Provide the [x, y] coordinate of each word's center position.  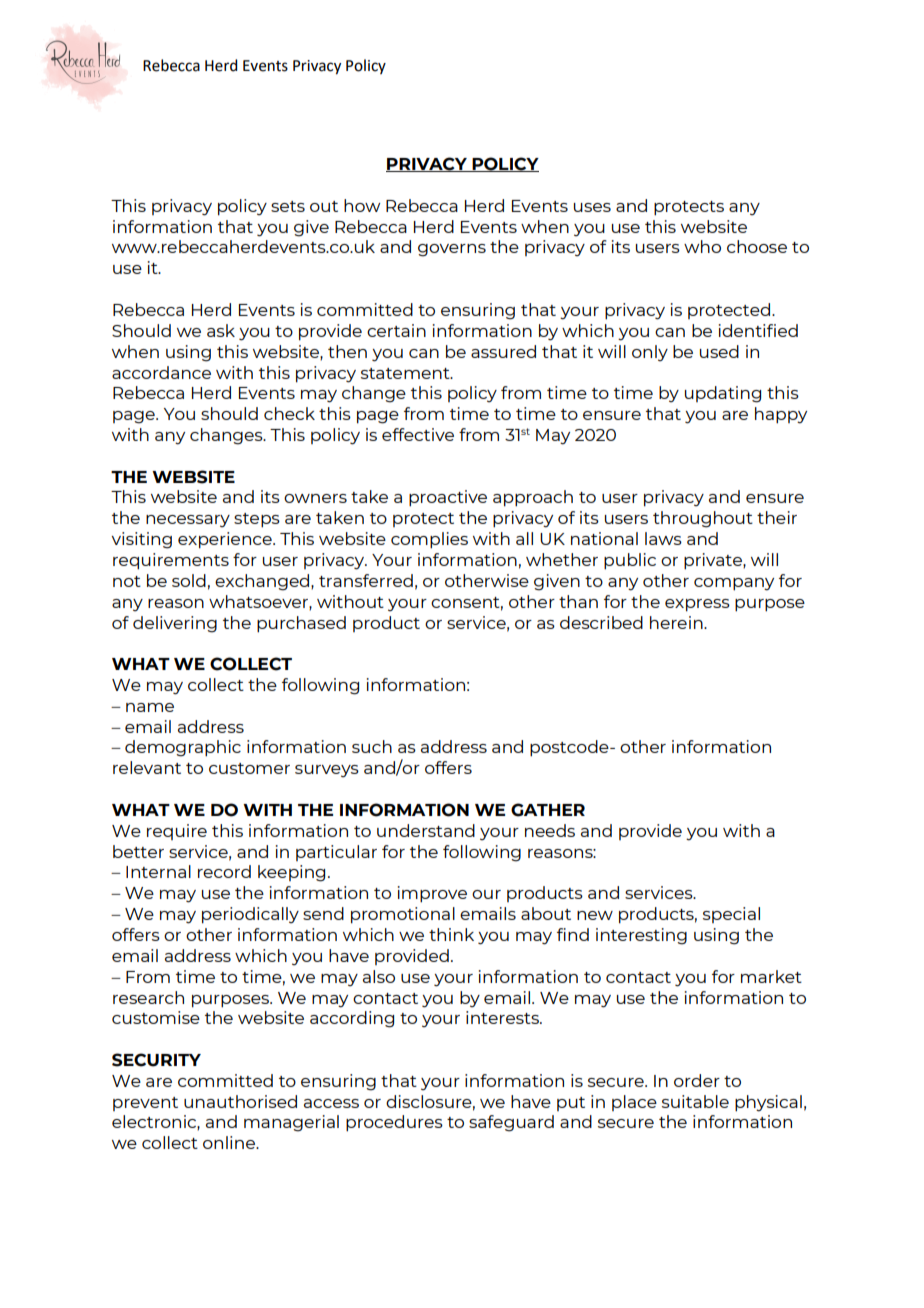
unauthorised [240, 1101]
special [731, 915]
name [150, 707]
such [372, 746]
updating [723, 394]
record [224, 871]
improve [432, 894]
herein [677, 622]
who [702, 246]
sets [288, 206]
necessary [188, 521]
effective [418, 434]
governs [452, 250]
